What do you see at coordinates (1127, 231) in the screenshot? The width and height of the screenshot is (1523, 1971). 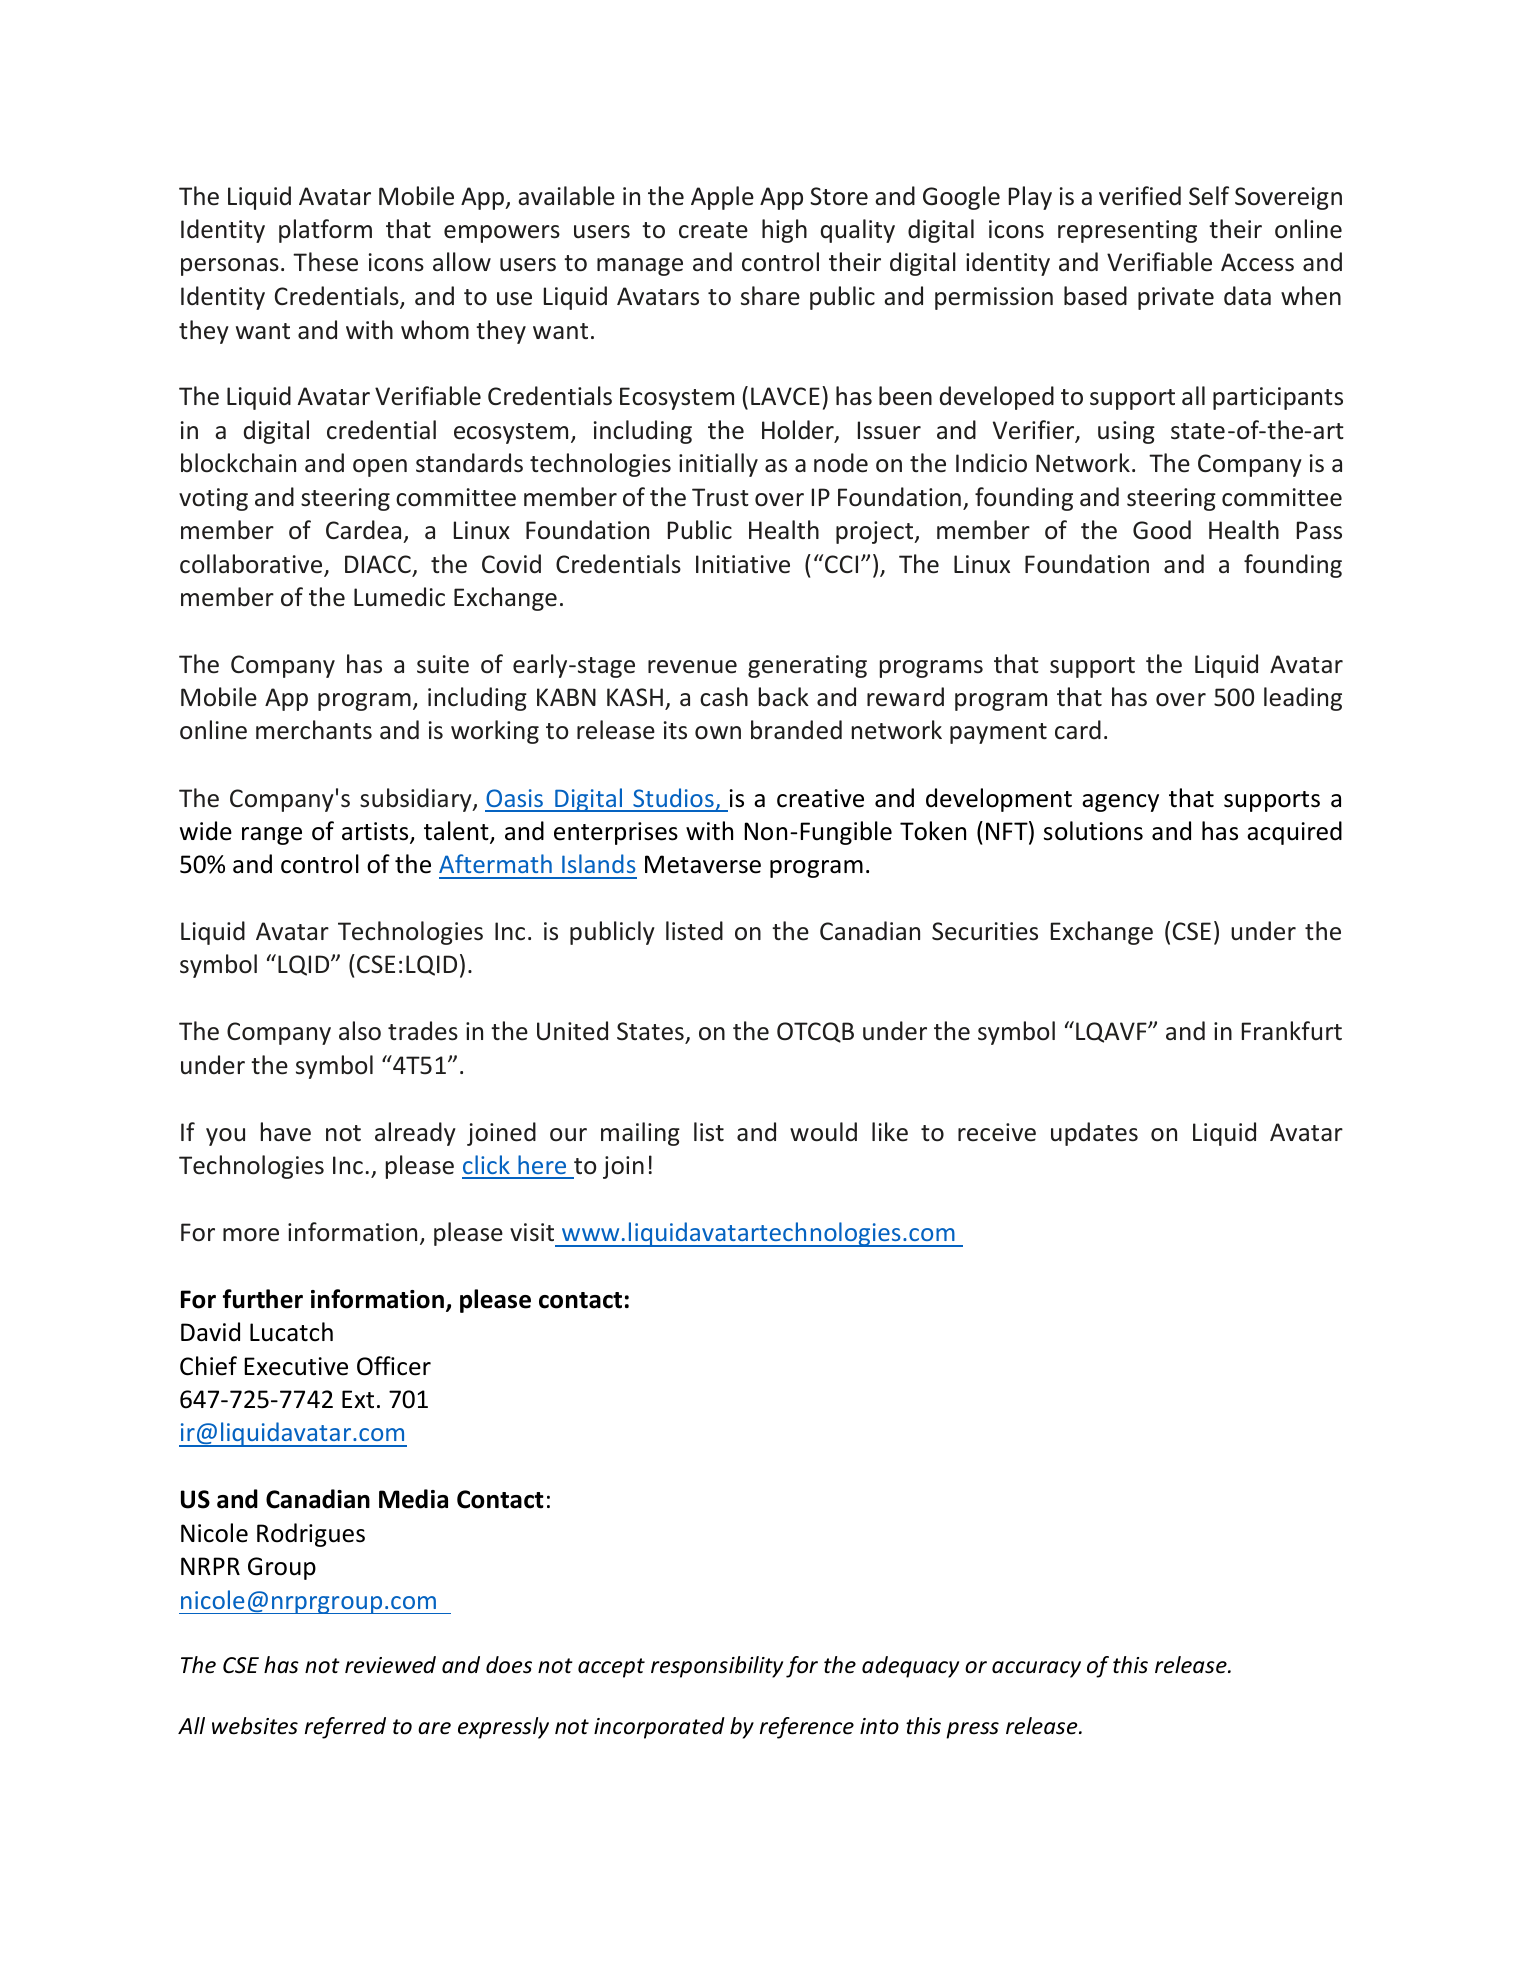 I see `representing` at bounding box center [1127, 231].
